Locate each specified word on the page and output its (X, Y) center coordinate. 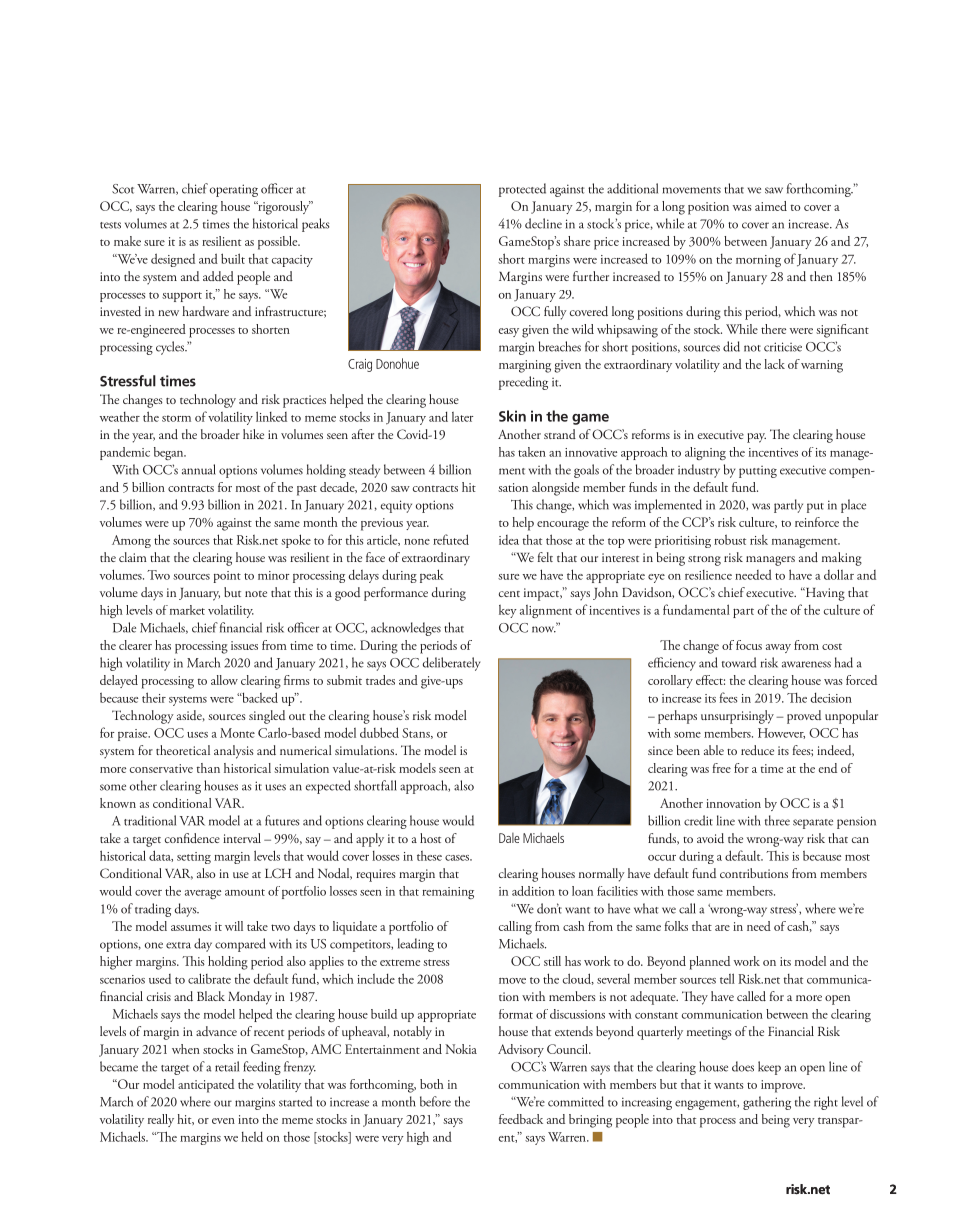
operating (234, 190)
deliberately (451, 664)
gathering (767, 1103)
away (778, 648)
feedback (521, 1119)
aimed (771, 206)
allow (224, 680)
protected (522, 190)
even (223, 1121)
